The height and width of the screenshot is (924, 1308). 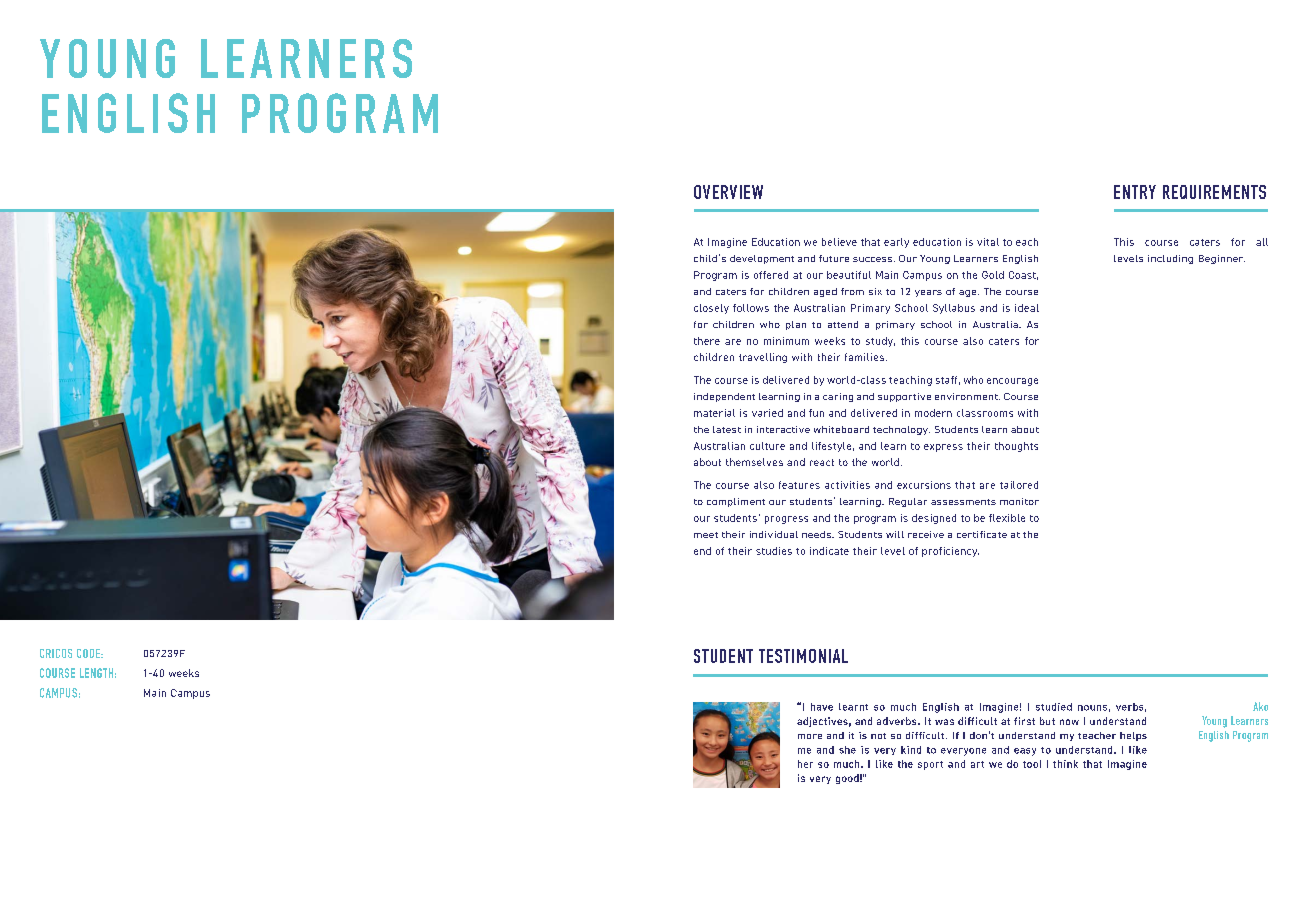 What do you see at coordinates (774, 551) in the screenshot?
I see `studies` at bounding box center [774, 551].
